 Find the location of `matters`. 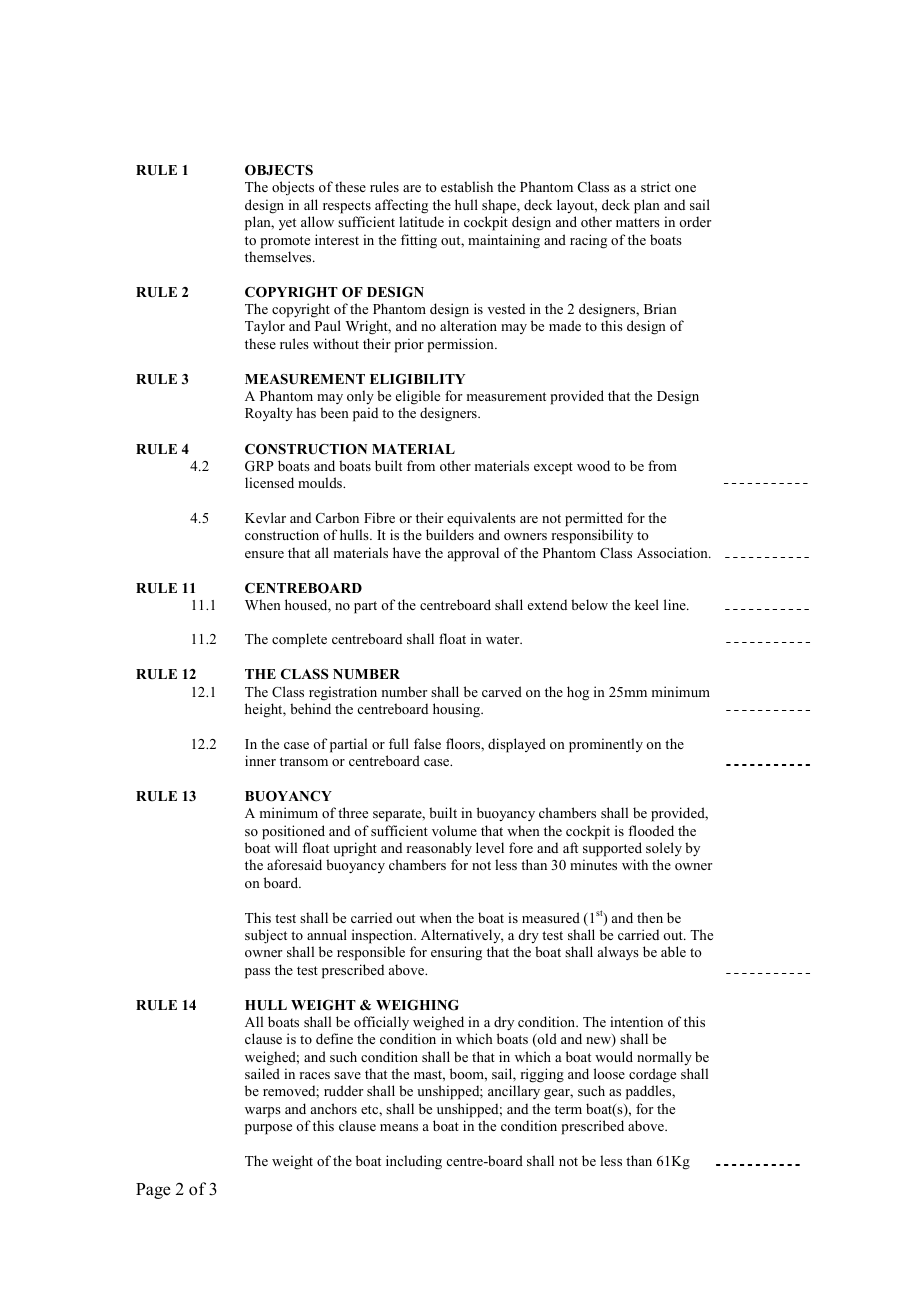

matters is located at coordinates (638, 222).
